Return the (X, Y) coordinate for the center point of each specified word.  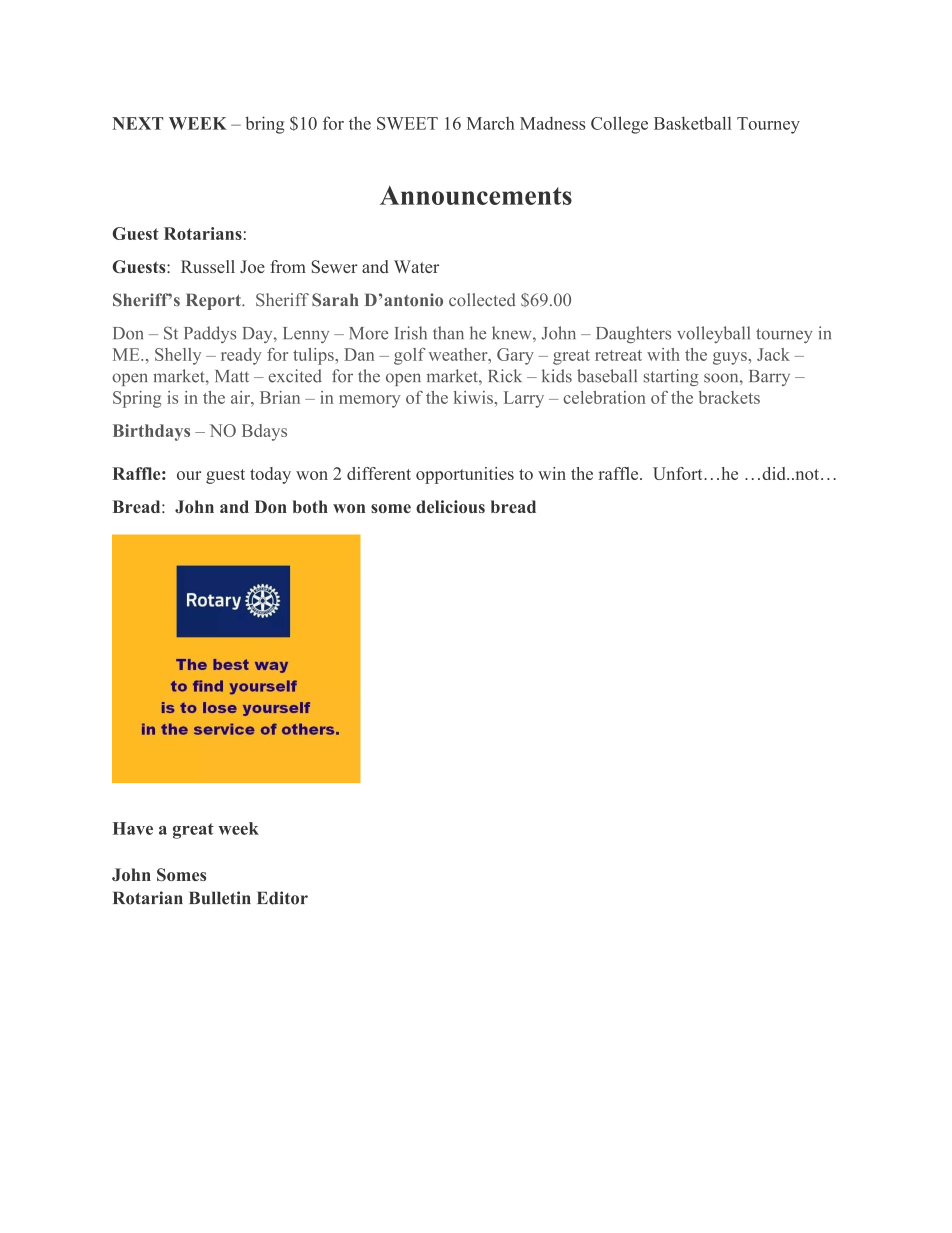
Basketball (692, 123)
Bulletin (220, 898)
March (491, 123)
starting (671, 377)
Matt (232, 376)
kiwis (473, 397)
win (552, 473)
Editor (282, 898)
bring (264, 125)
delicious (450, 506)
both (310, 506)
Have (133, 828)
